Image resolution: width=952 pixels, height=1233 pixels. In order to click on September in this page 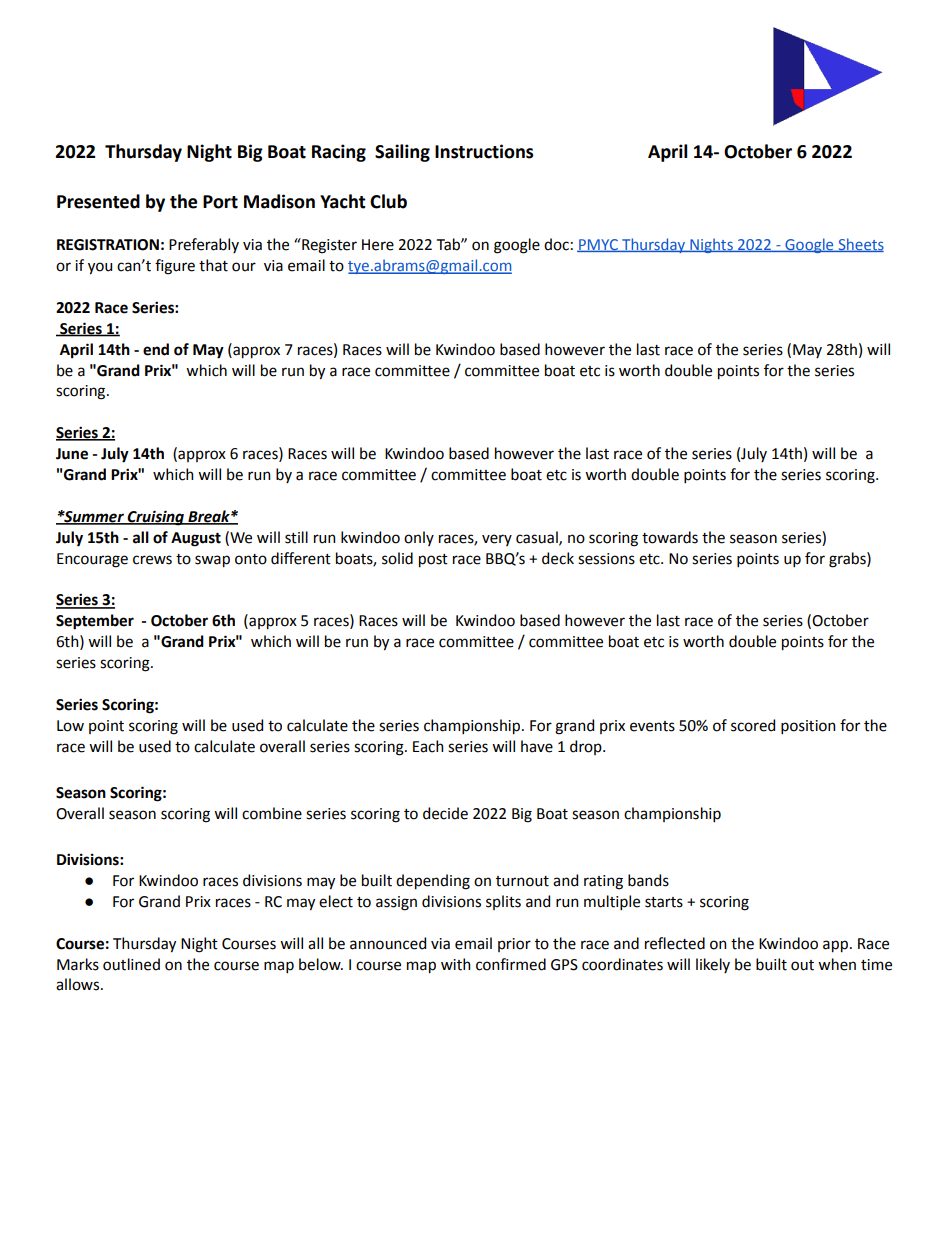, I will do `click(95, 622)`.
